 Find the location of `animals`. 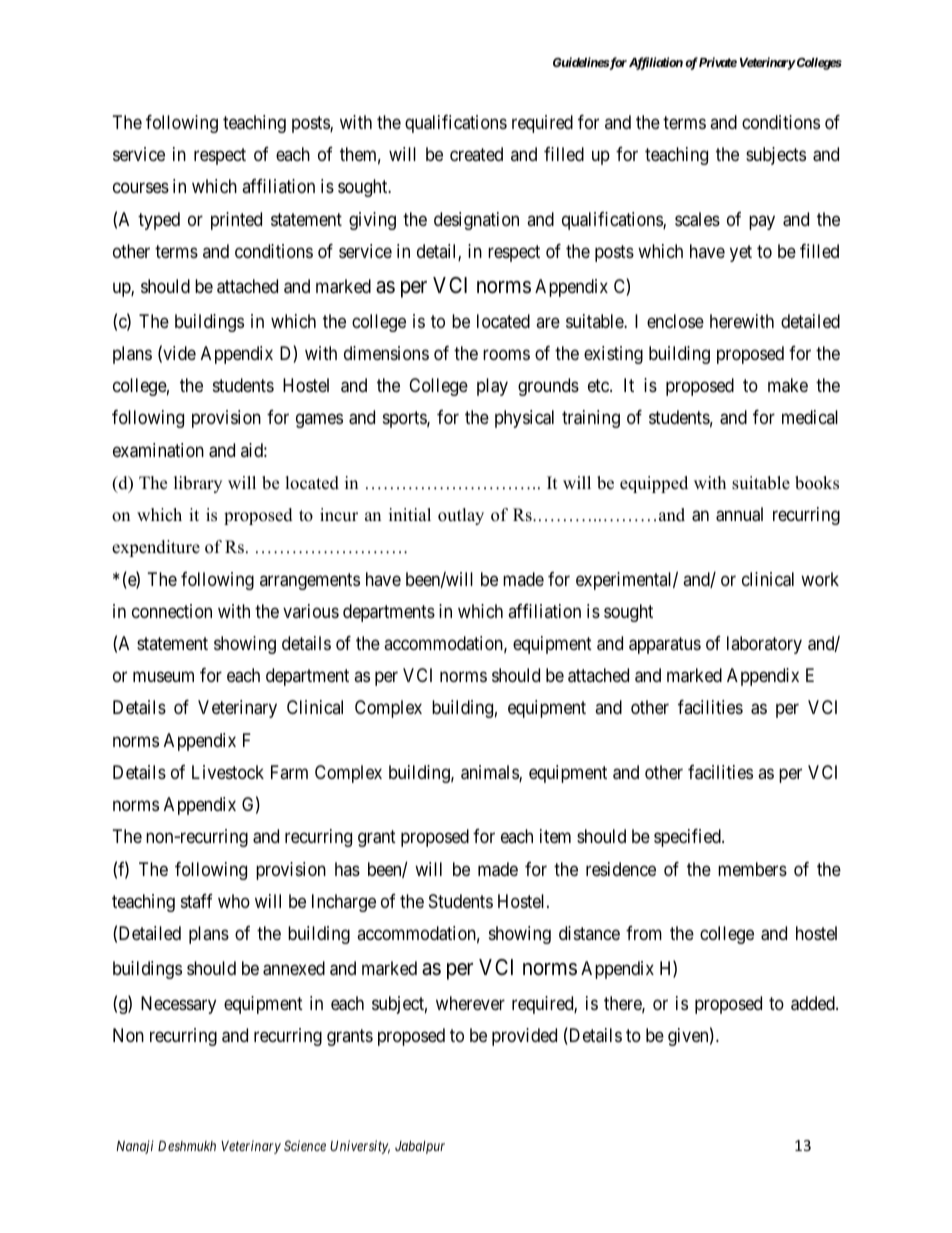

animals is located at coordinates (490, 773).
